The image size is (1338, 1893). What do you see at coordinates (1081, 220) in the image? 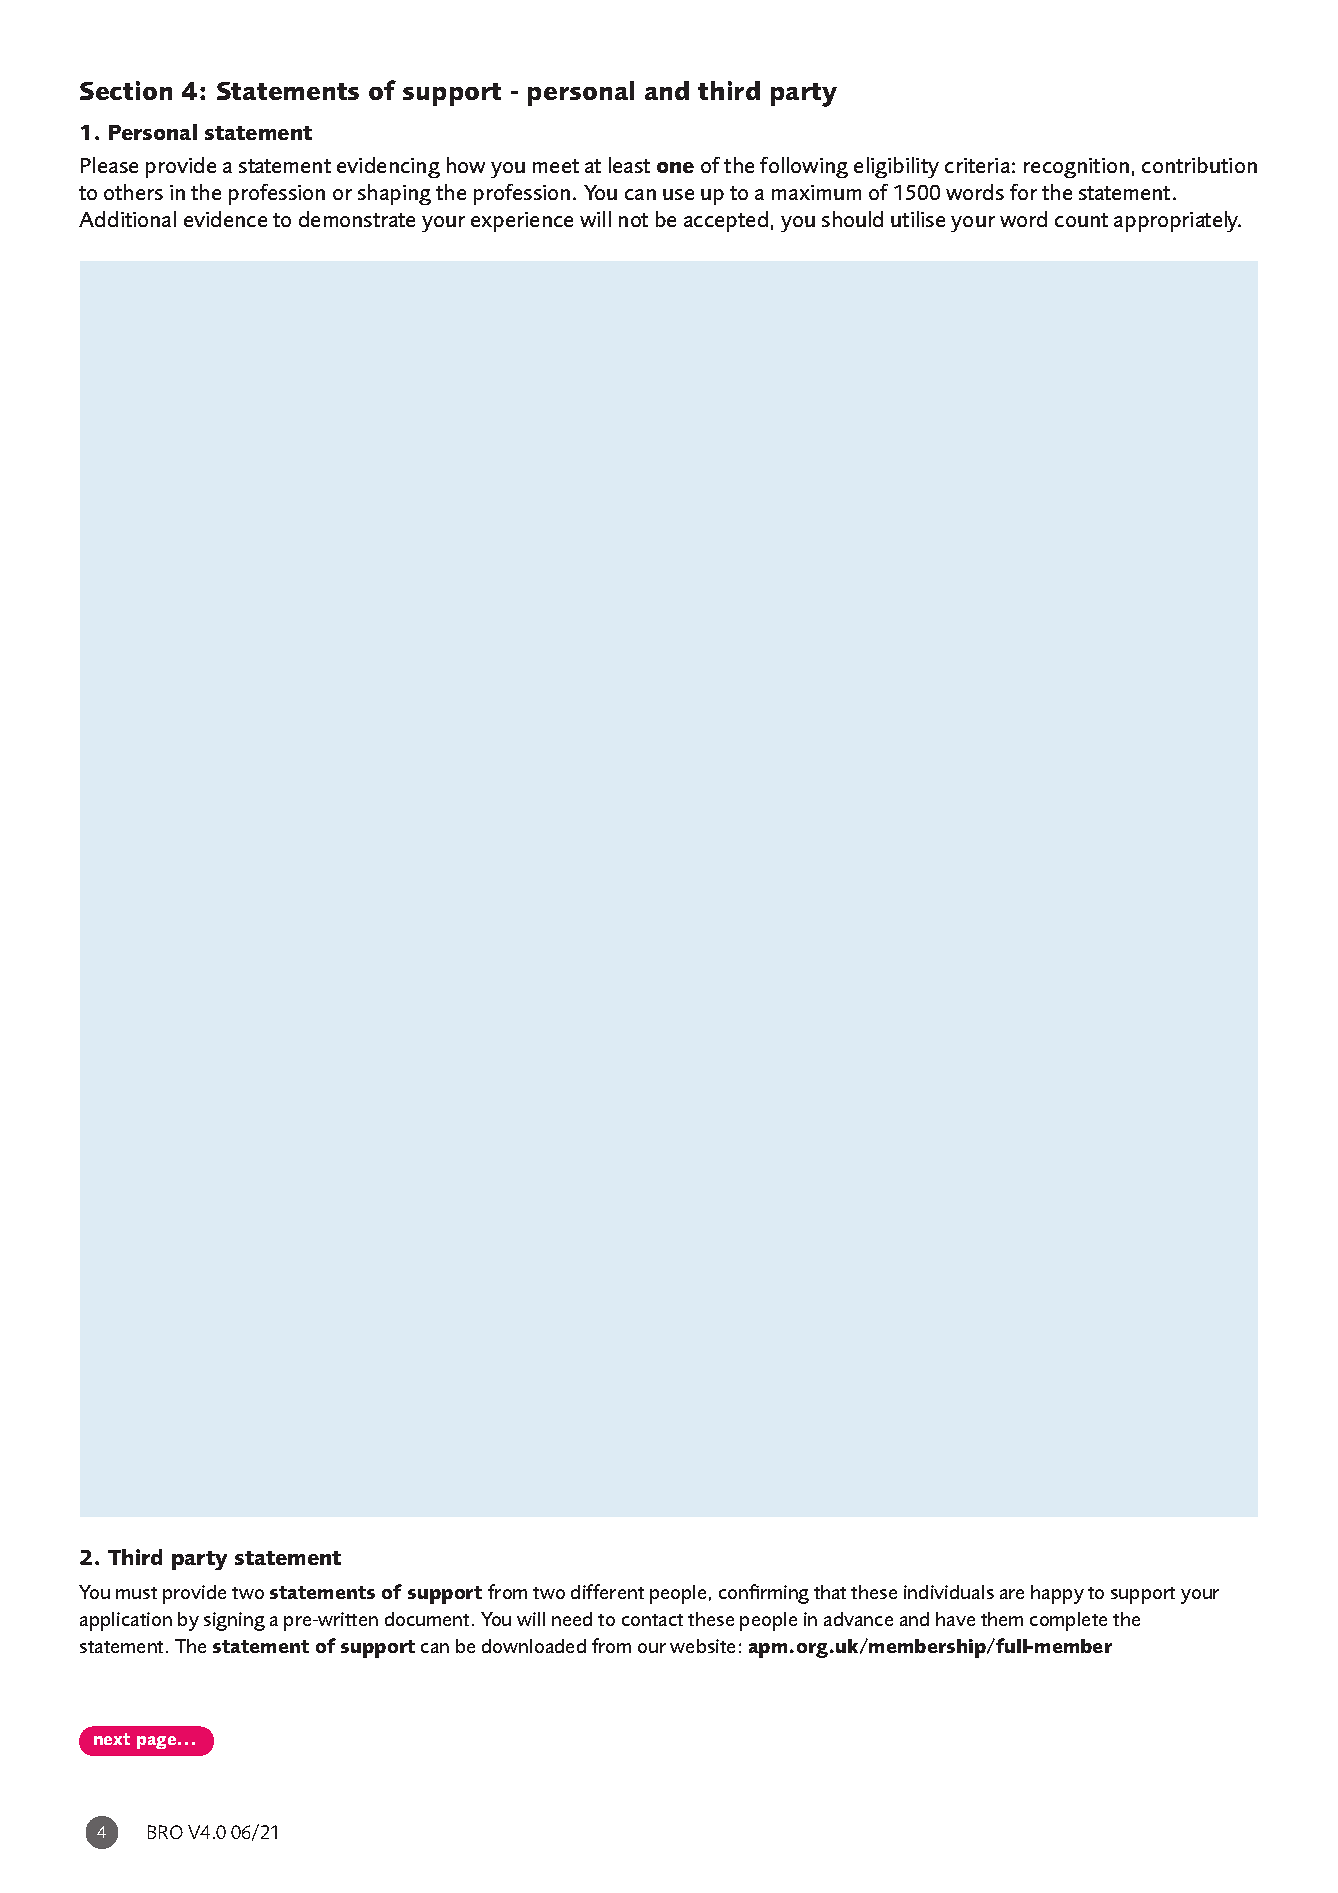
I see `count` at bounding box center [1081, 220].
